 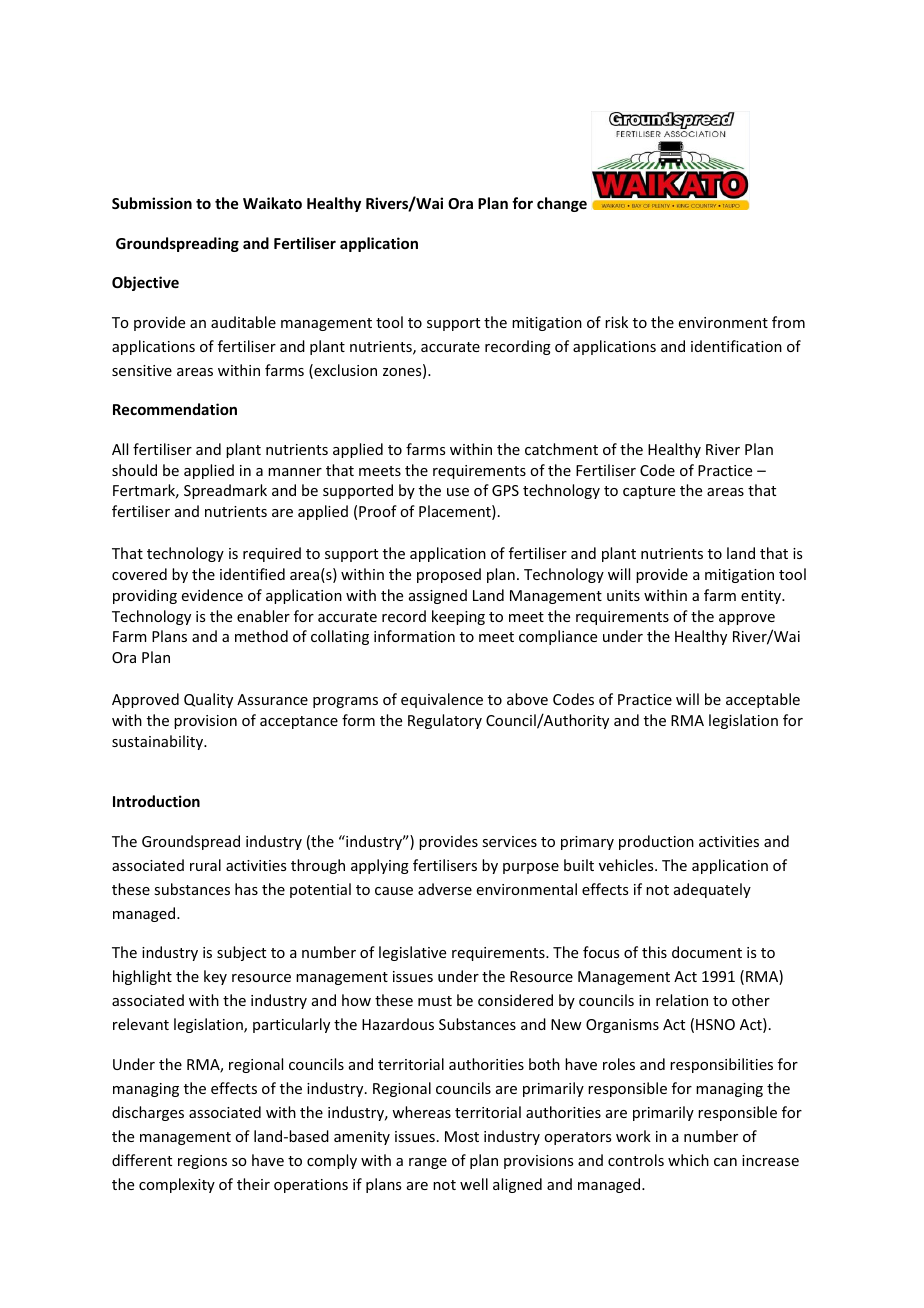 What do you see at coordinates (788, 322) in the screenshot?
I see `from` at bounding box center [788, 322].
